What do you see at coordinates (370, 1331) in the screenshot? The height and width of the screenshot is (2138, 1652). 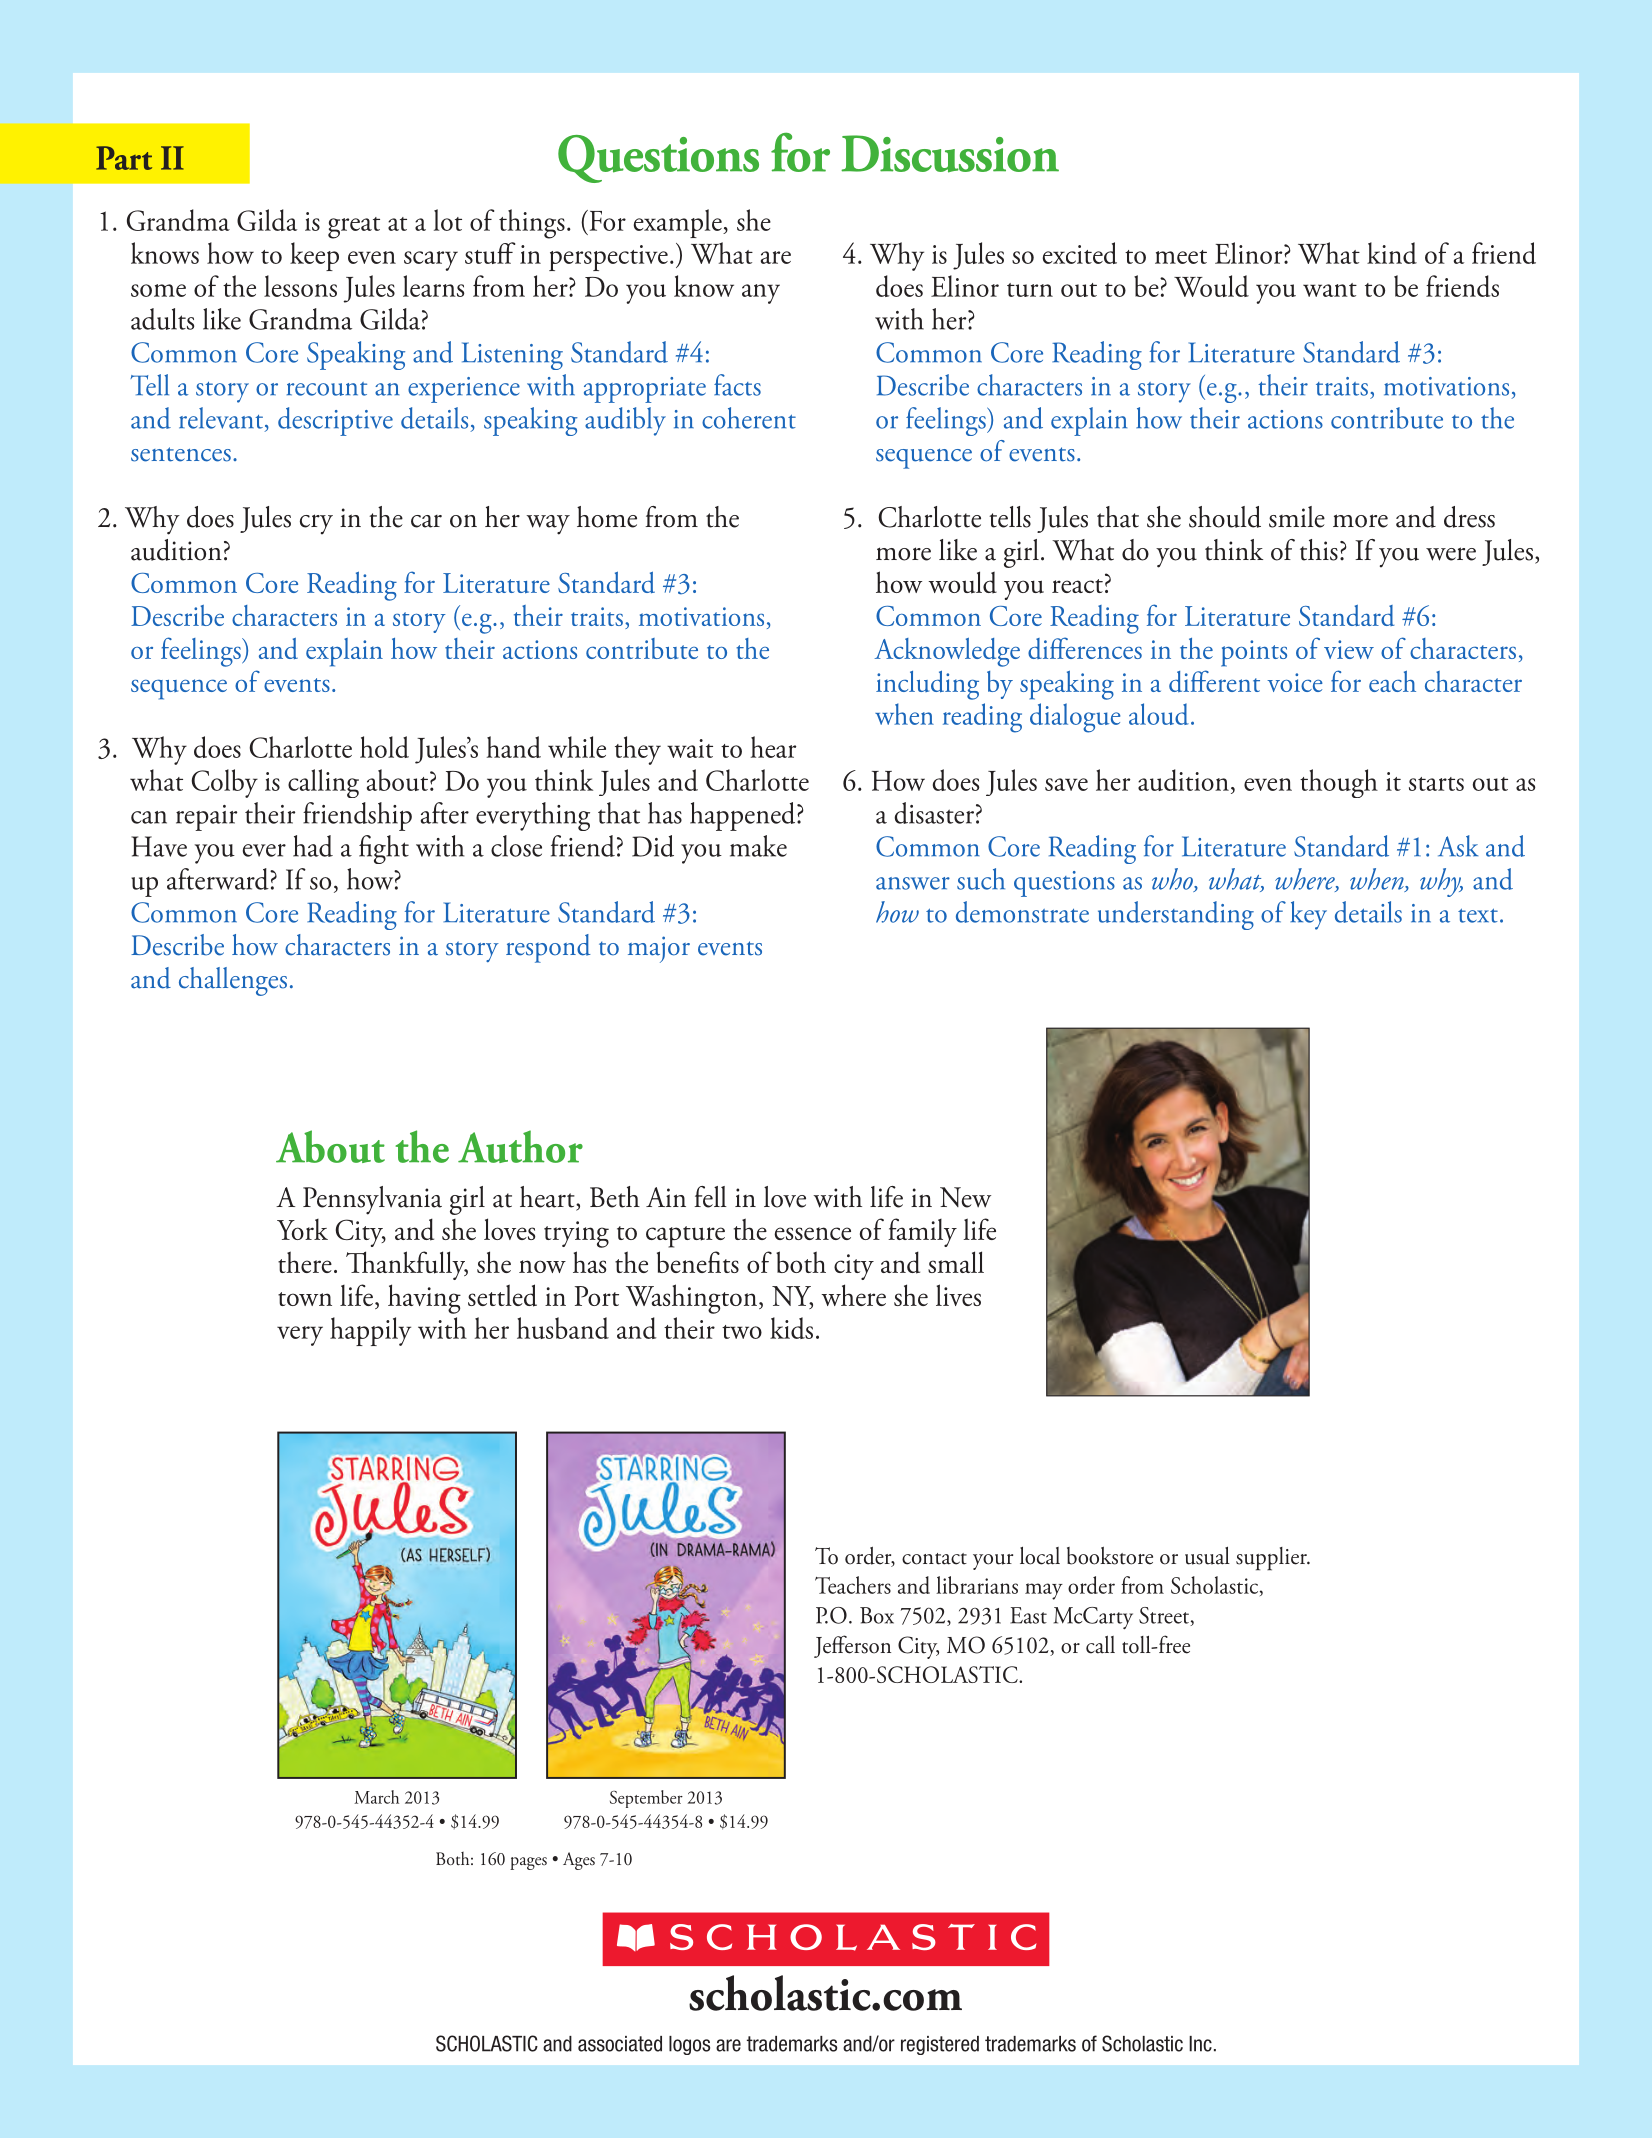 I see `happily` at bounding box center [370, 1331].
